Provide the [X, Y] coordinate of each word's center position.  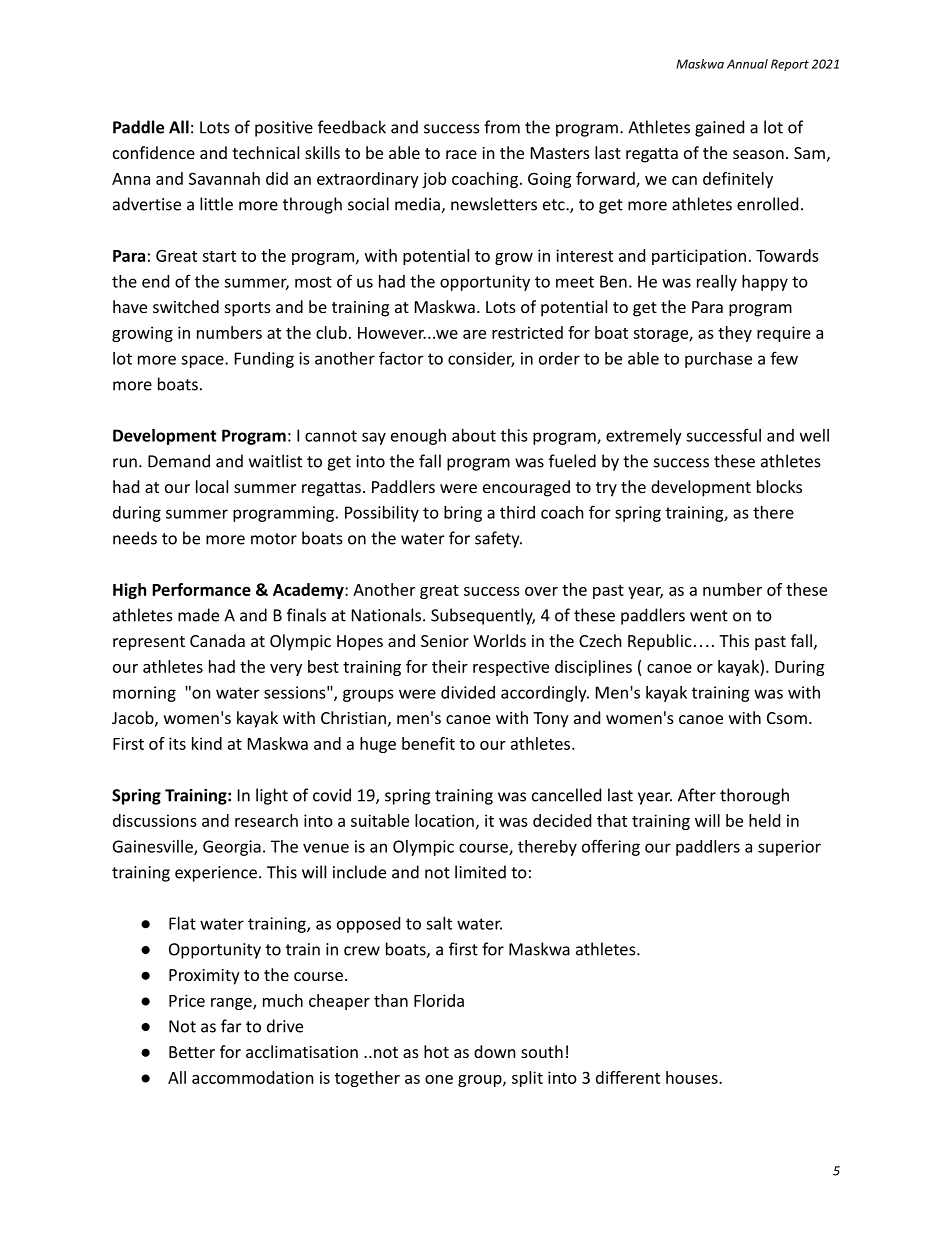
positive [284, 129]
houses [693, 1077]
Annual [747, 64]
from [502, 127]
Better [192, 1052]
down [495, 1051]
